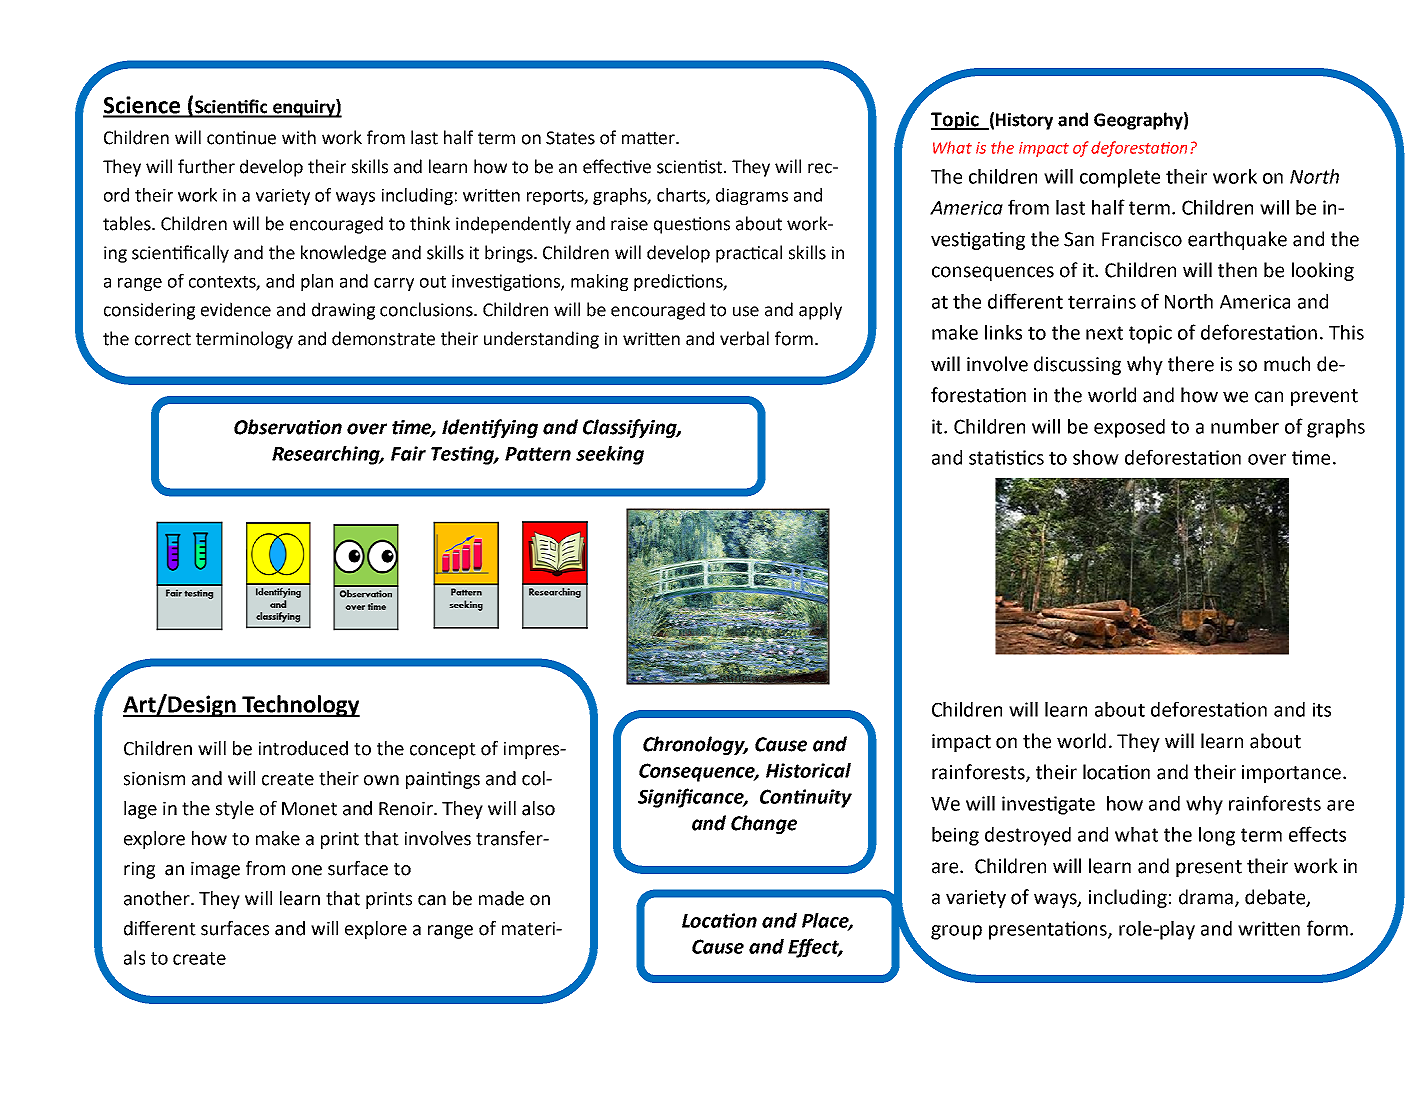  What do you see at coordinates (300, 706) in the image?
I see `Technology` at bounding box center [300, 706].
